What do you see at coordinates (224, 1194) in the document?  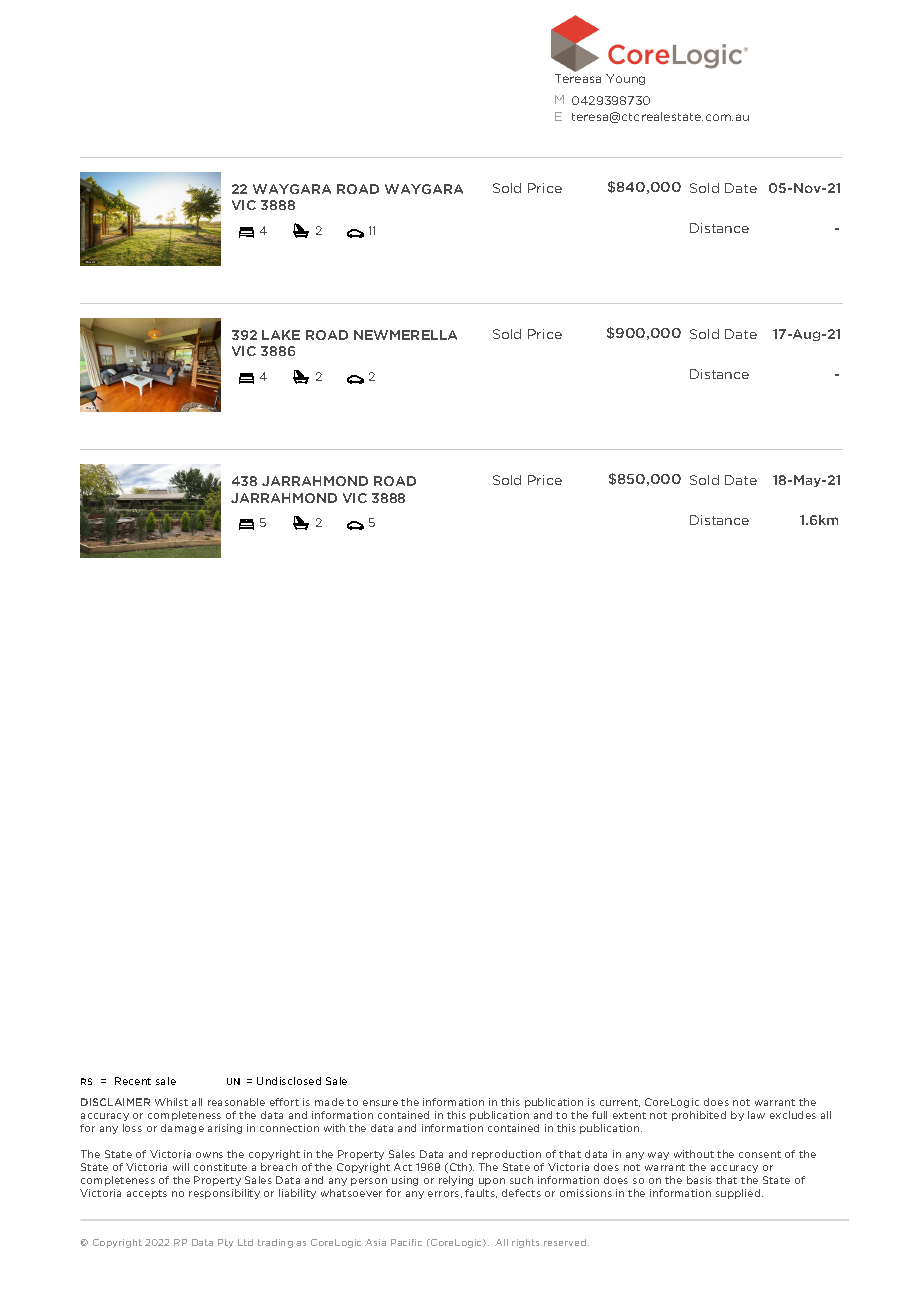 I see `responsibility` at bounding box center [224, 1194].
